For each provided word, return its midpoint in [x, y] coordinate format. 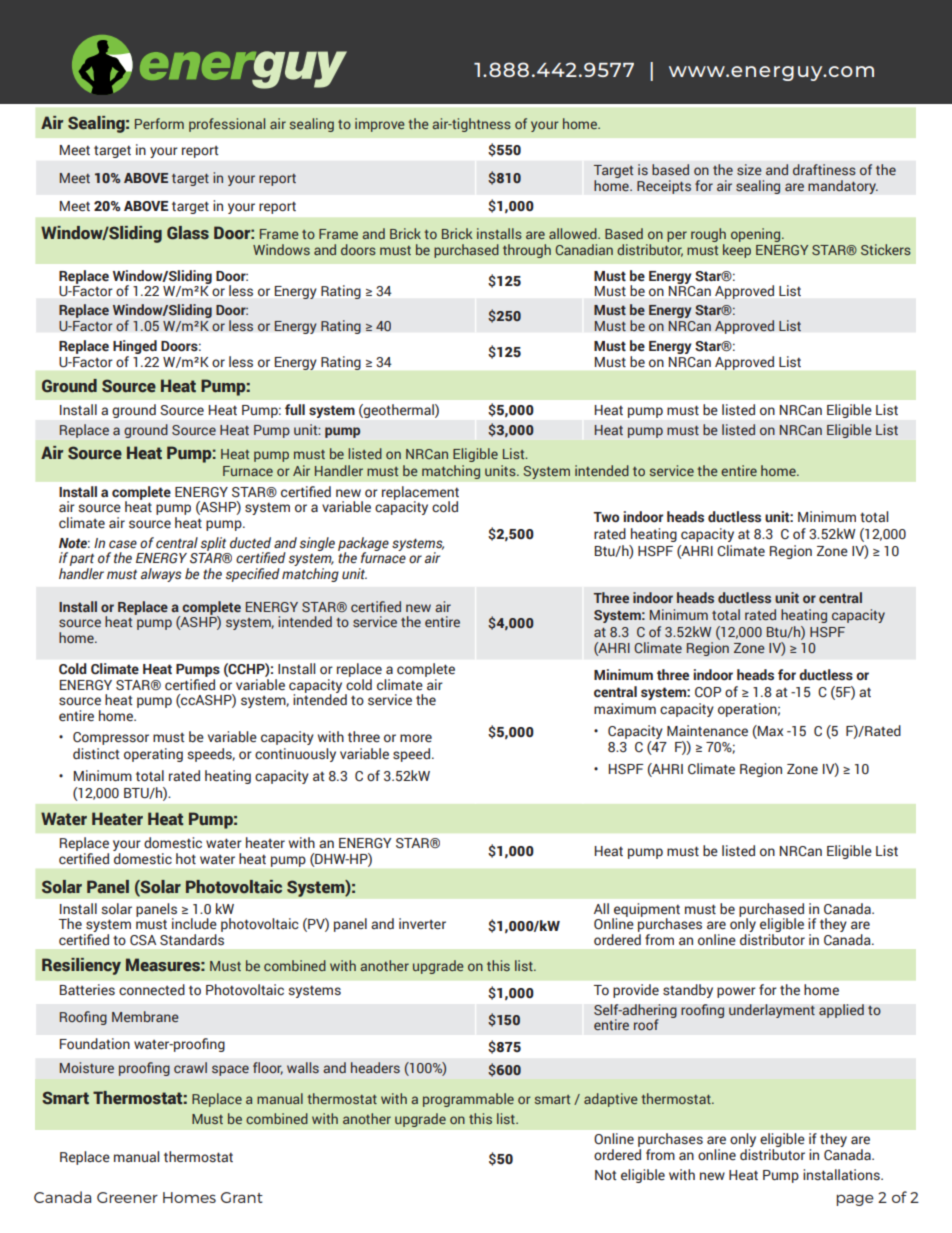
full [295, 409]
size [749, 169]
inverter [422, 923]
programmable [468, 1100]
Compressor [111, 738]
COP [708, 692]
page [855, 1200]
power [736, 992]
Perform [159, 123]
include [194, 924]
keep [737, 251]
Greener [127, 1197]
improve [380, 125]
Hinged [135, 347]
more [416, 738]
